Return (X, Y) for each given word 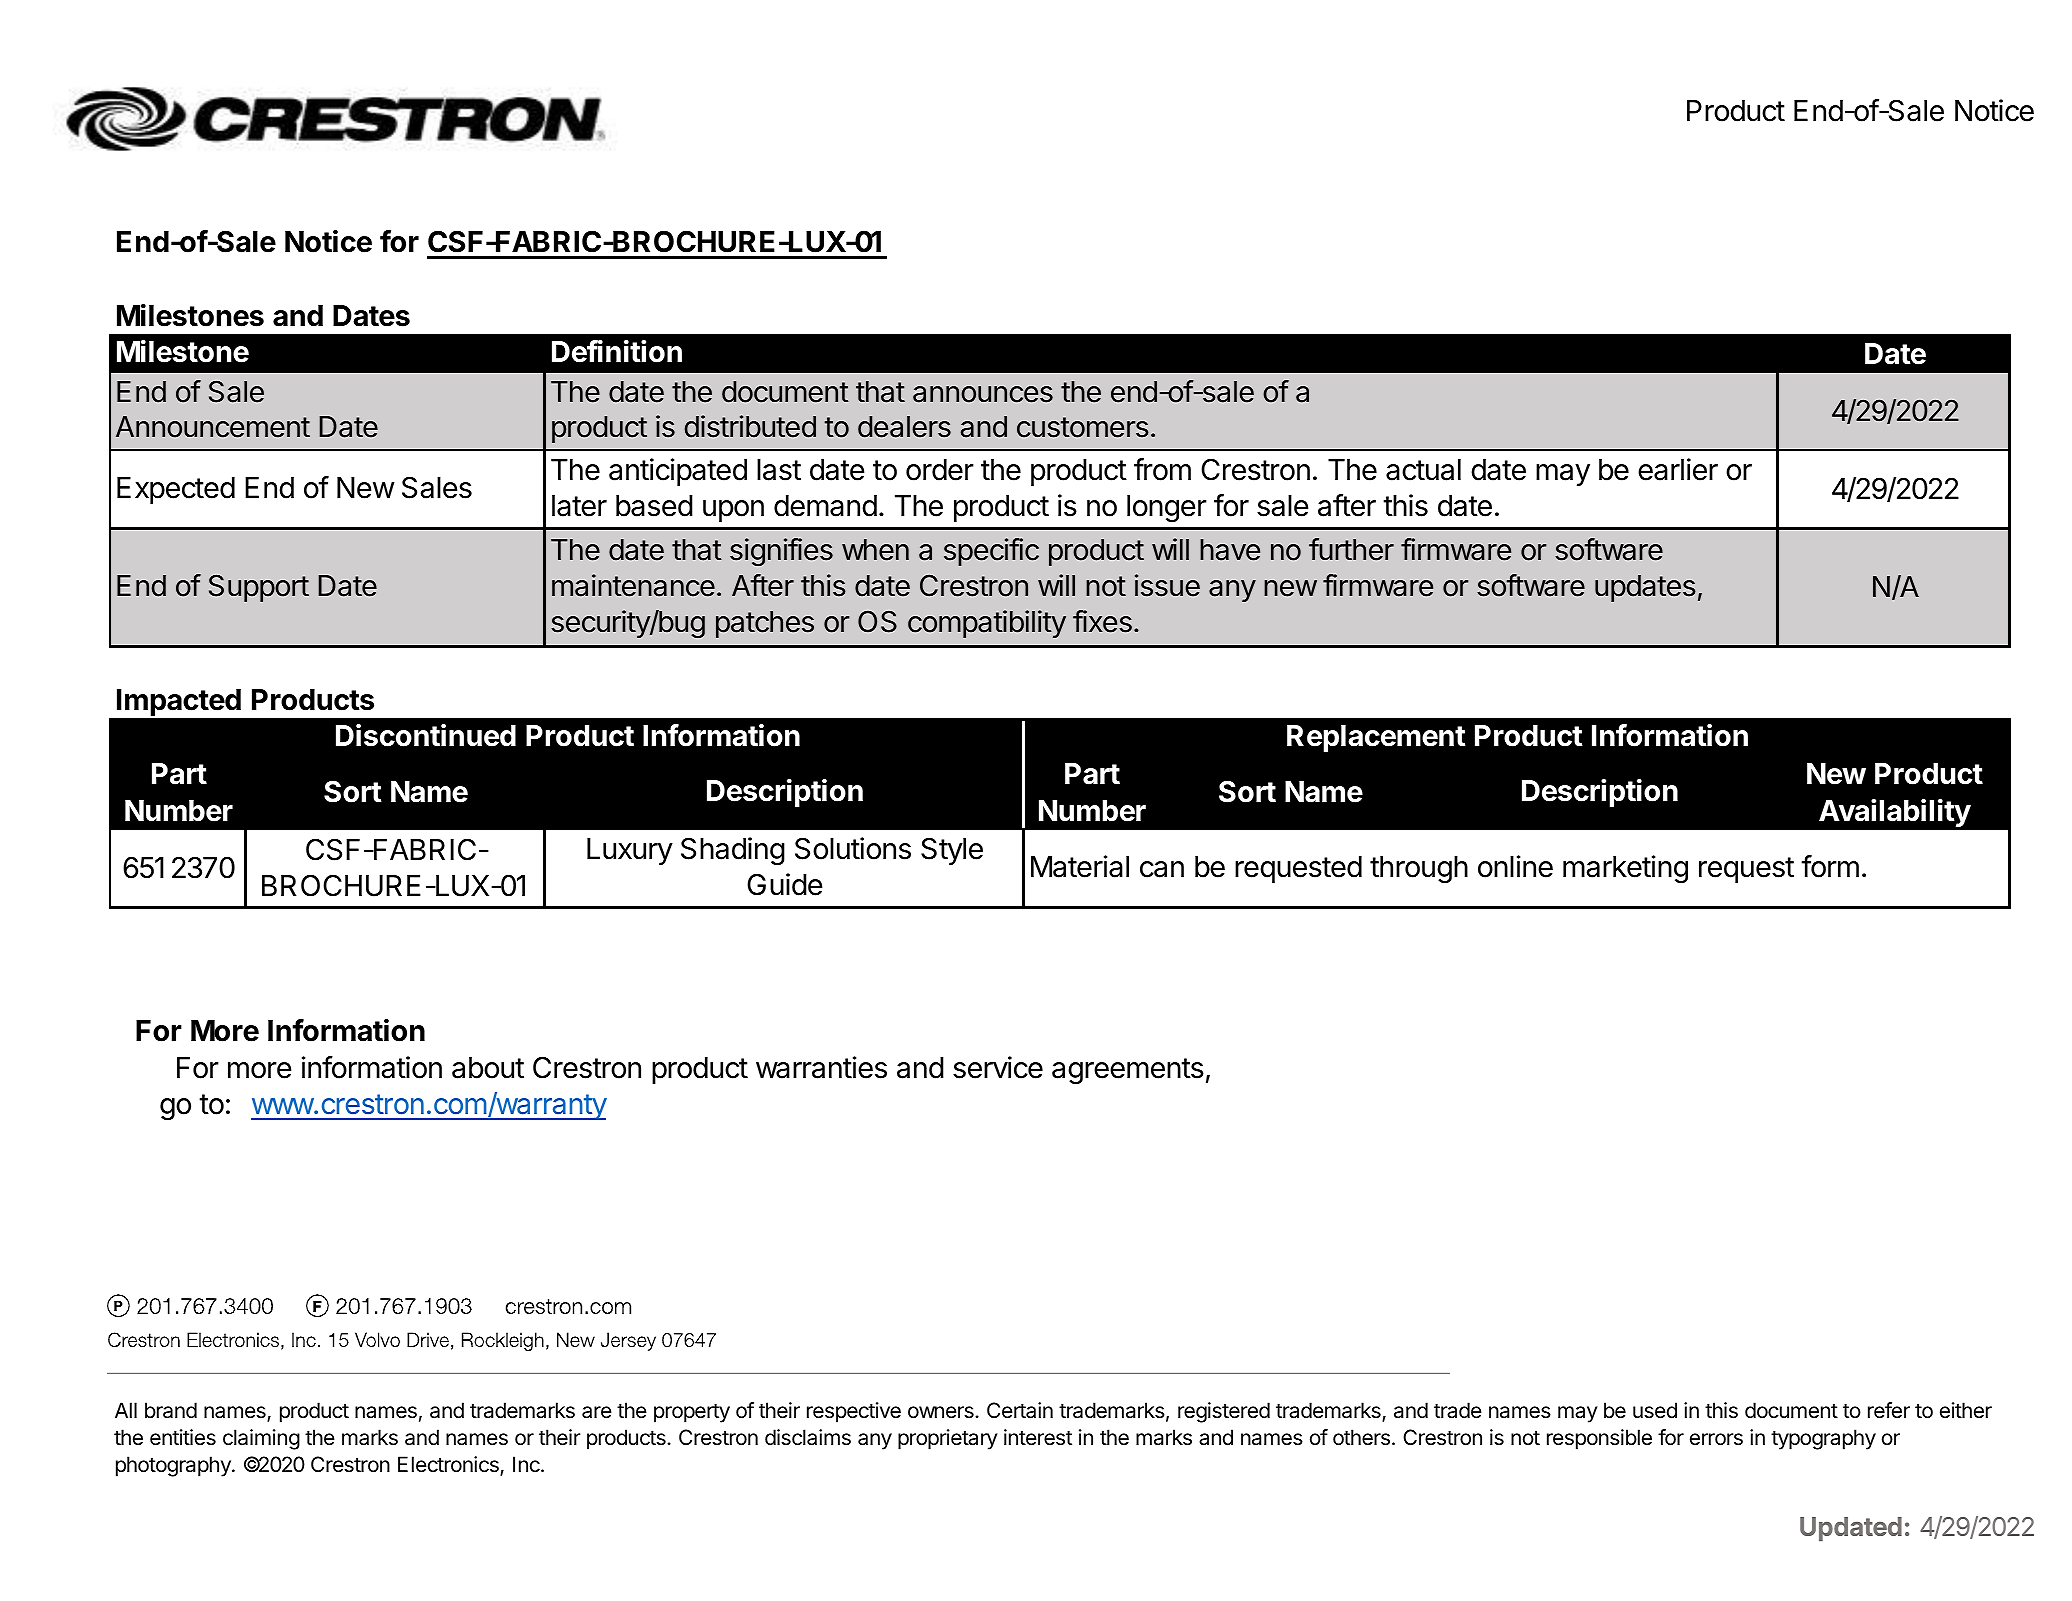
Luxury (630, 851)
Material (1080, 866)
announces (983, 394)
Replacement (1376, 738)
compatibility (987, 624)
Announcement (213, 427)
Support (259, 588)
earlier (1678, 469)
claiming (261, 1439)
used (1655, 1410)
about (488, 1068)
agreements (1128, 1071)
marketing (1625, 869)
